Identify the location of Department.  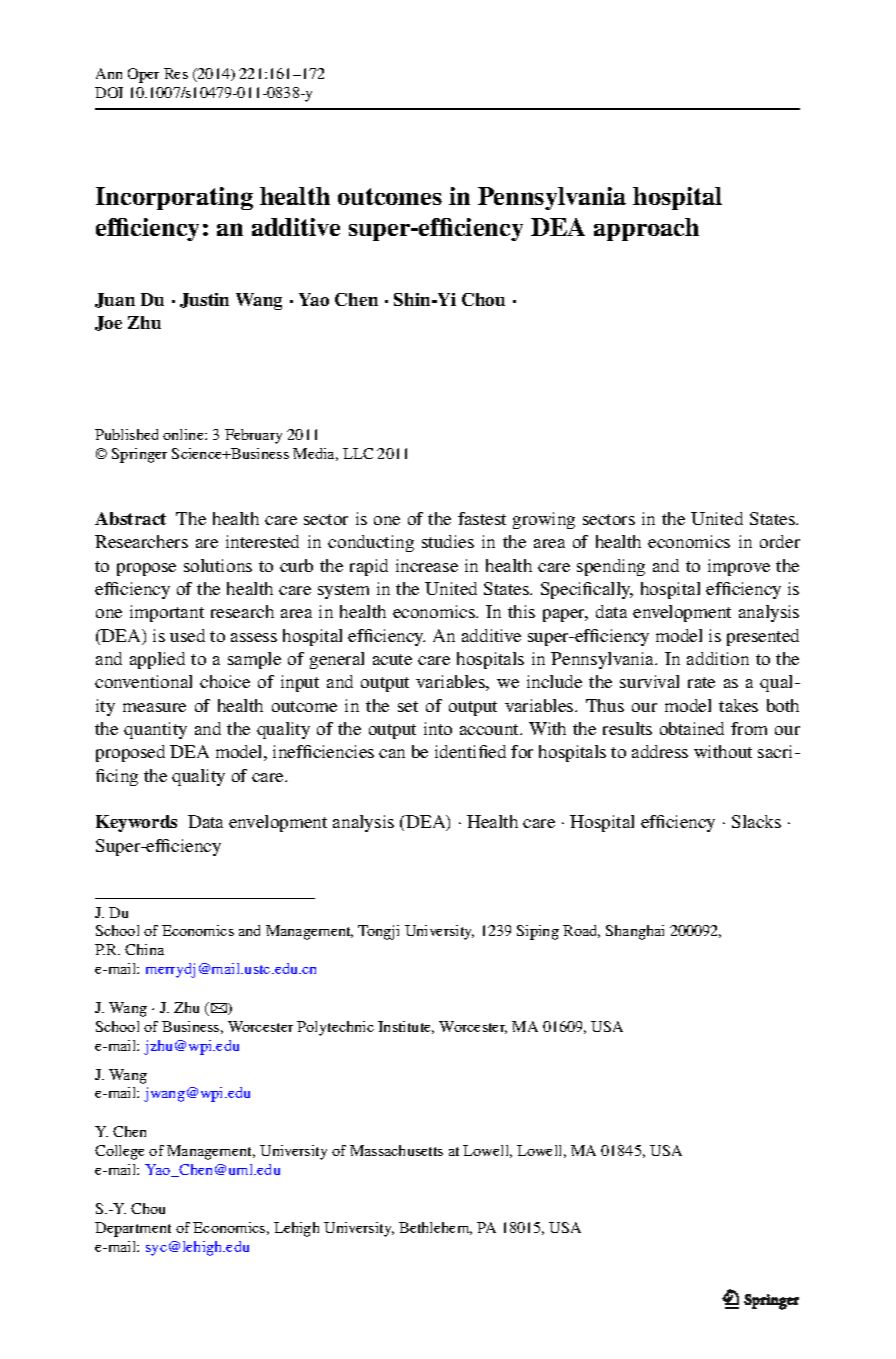
(133, 1229).
